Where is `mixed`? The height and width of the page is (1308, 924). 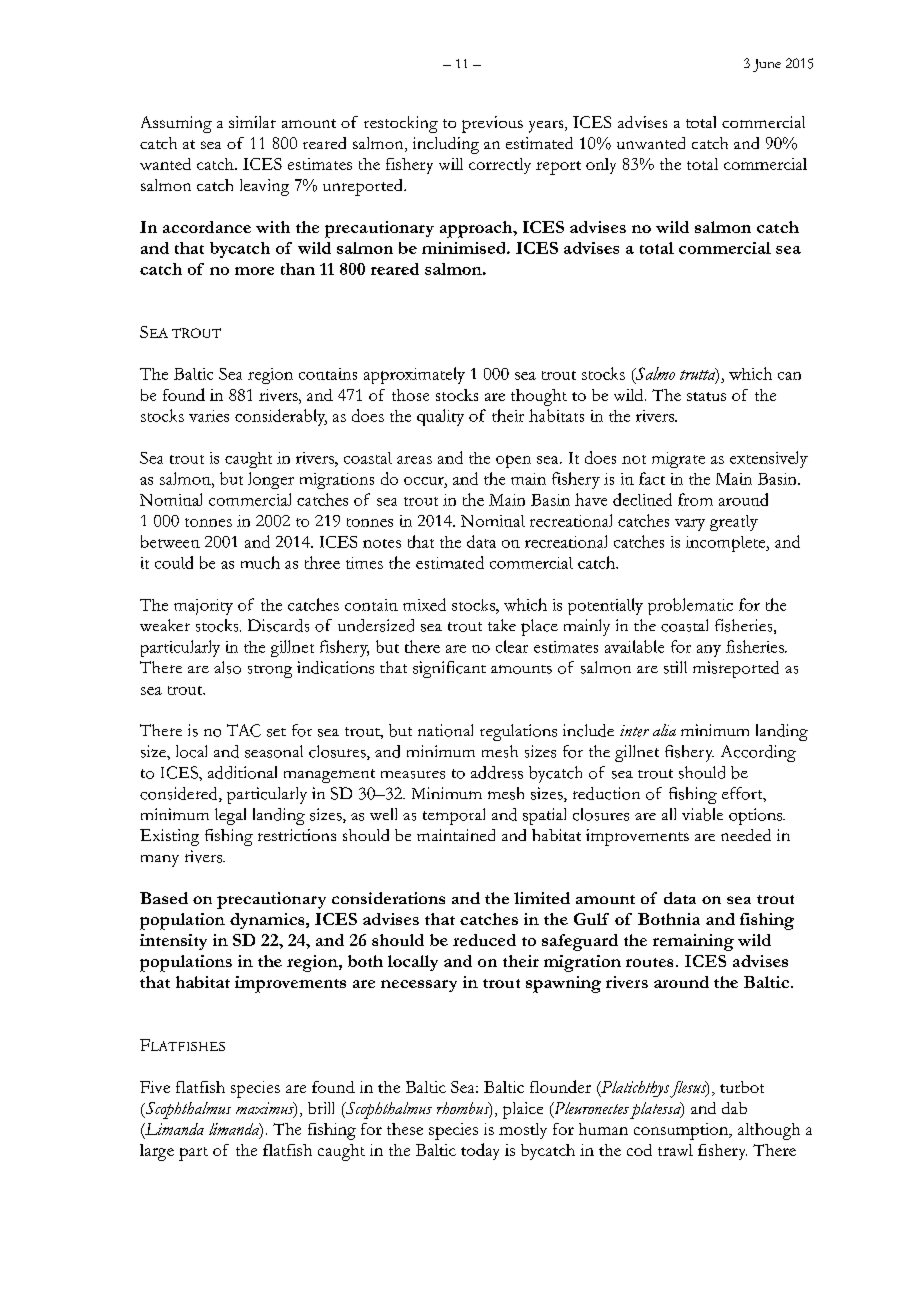 mixed is located at coordinates (424, 604).
